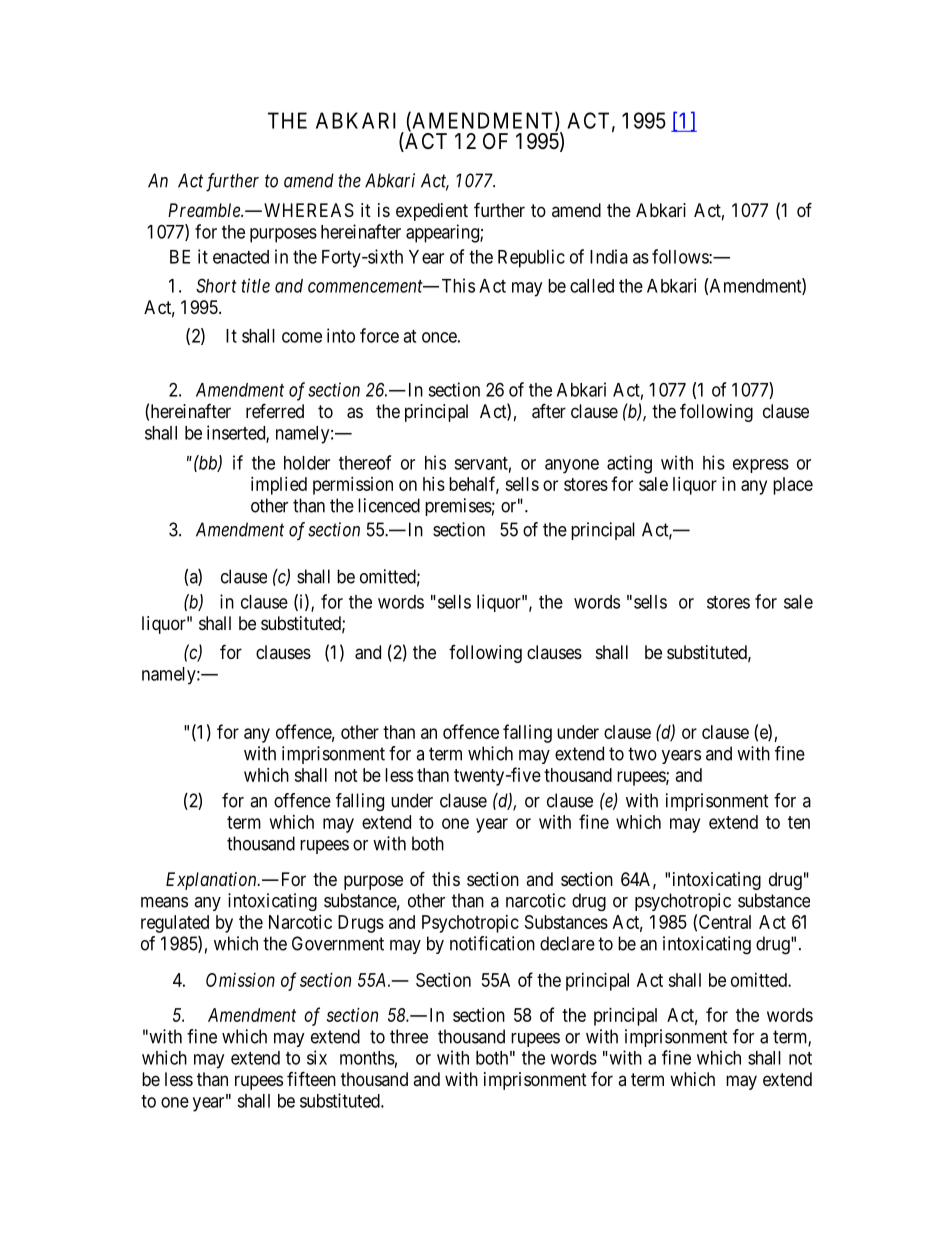 This page has height=1233, width=952. I want to click on referred, so click(275, 410).
